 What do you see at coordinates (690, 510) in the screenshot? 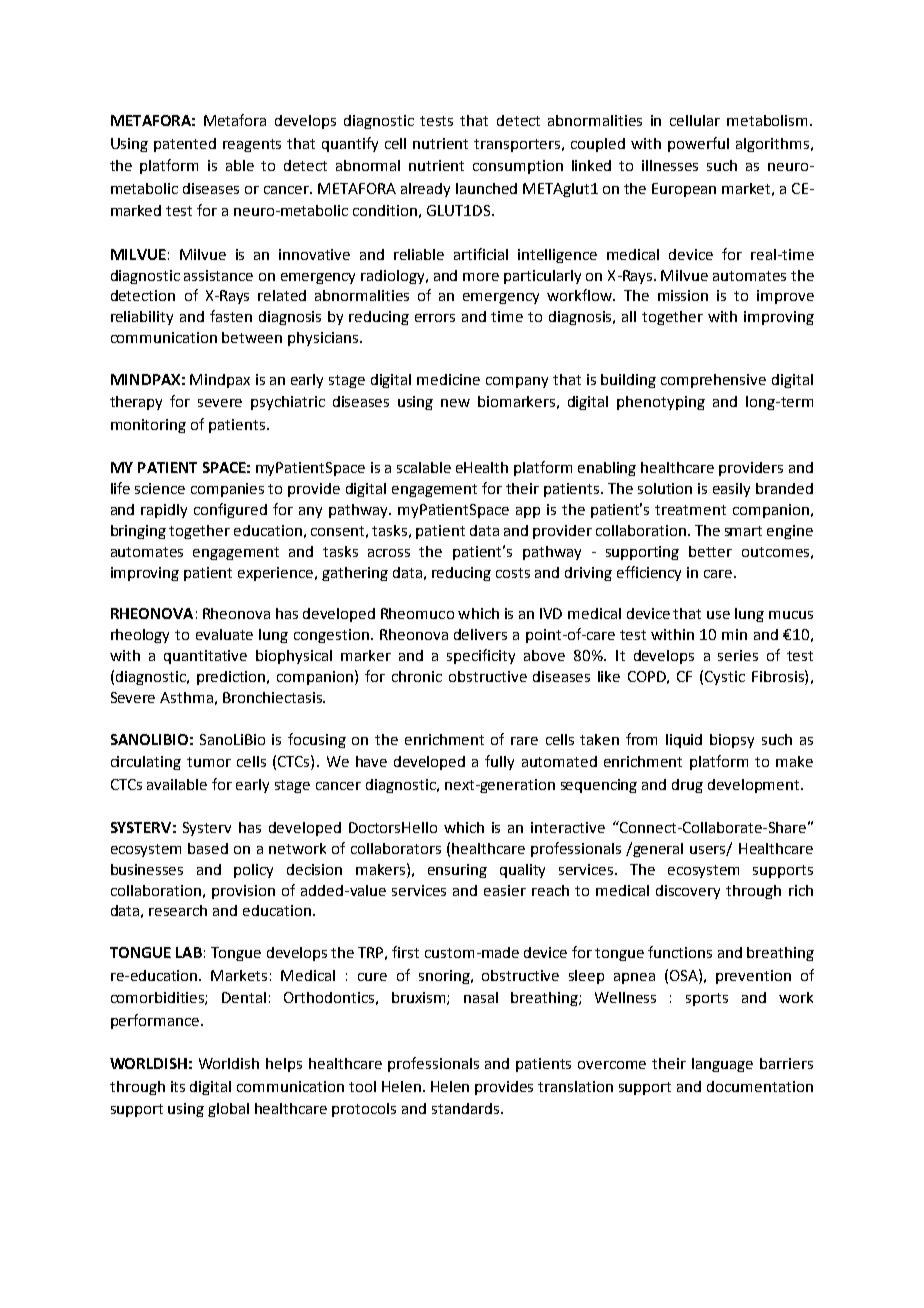
I see `treatment` at bounding box center [690, 510].
